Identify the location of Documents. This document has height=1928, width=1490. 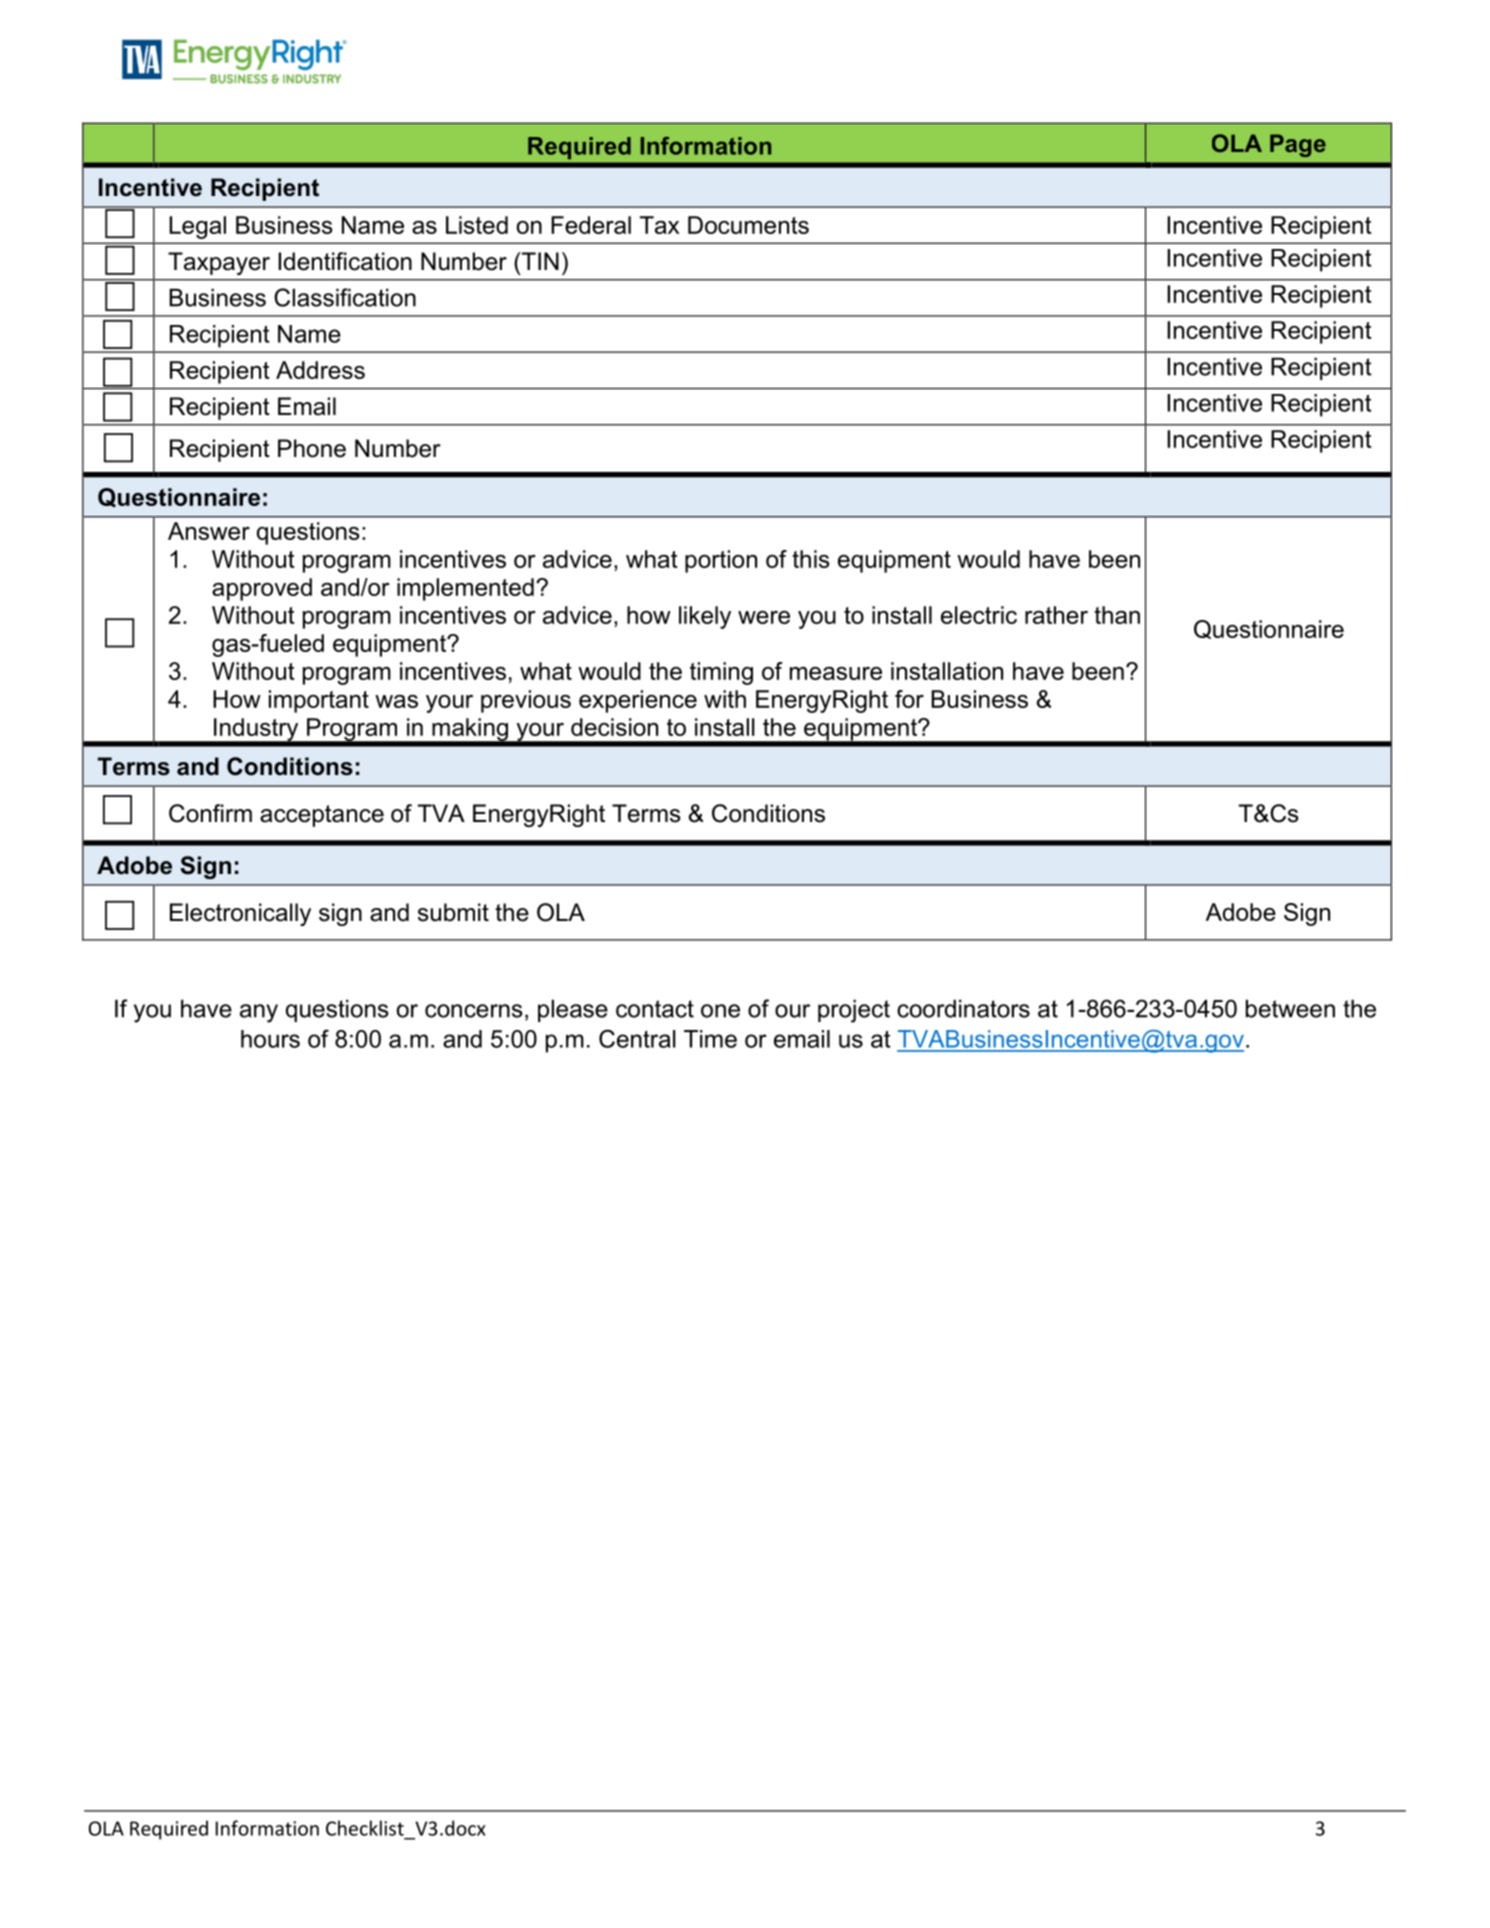
(748, 225).
